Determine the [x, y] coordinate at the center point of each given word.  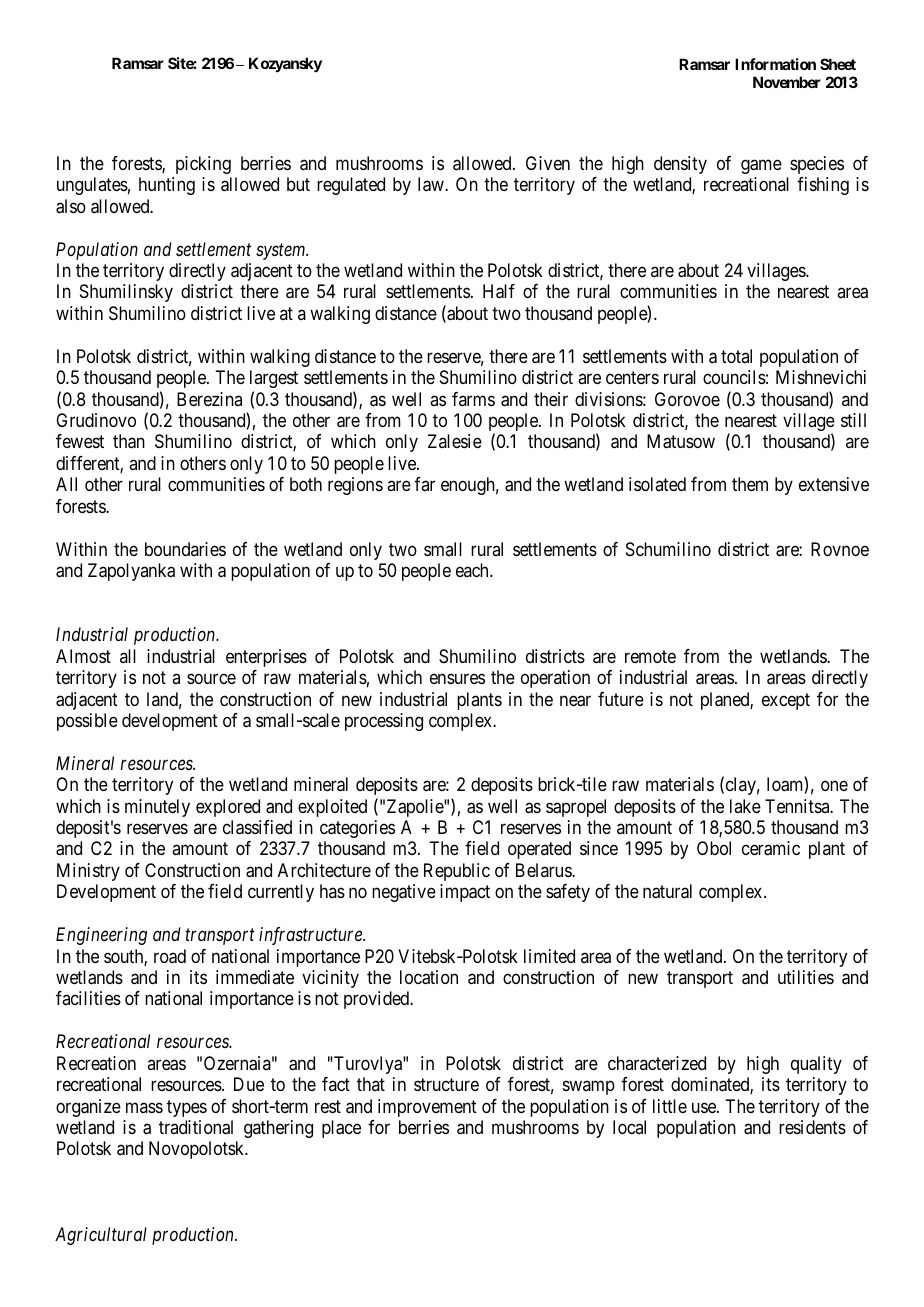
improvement [427, 1108]
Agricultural [101, 1236]
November [787, 82]
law [432, 184]
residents [812, 1127]
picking [203, 165]
